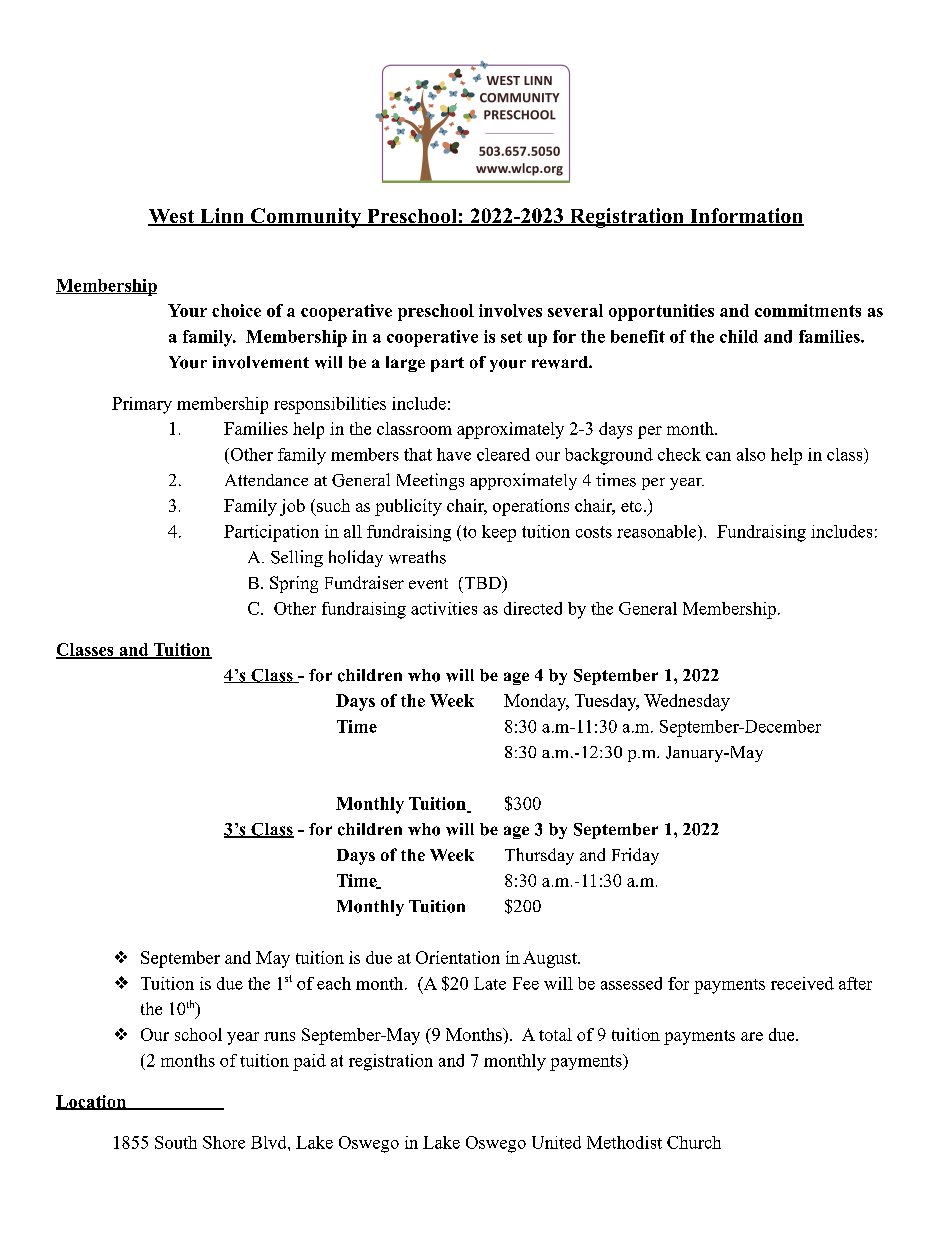 This screenshot has height=1233, width=952. What do you see at coordinates (751, 454) in the screenshot?
I see `also` at bounding box center [751, 454].
